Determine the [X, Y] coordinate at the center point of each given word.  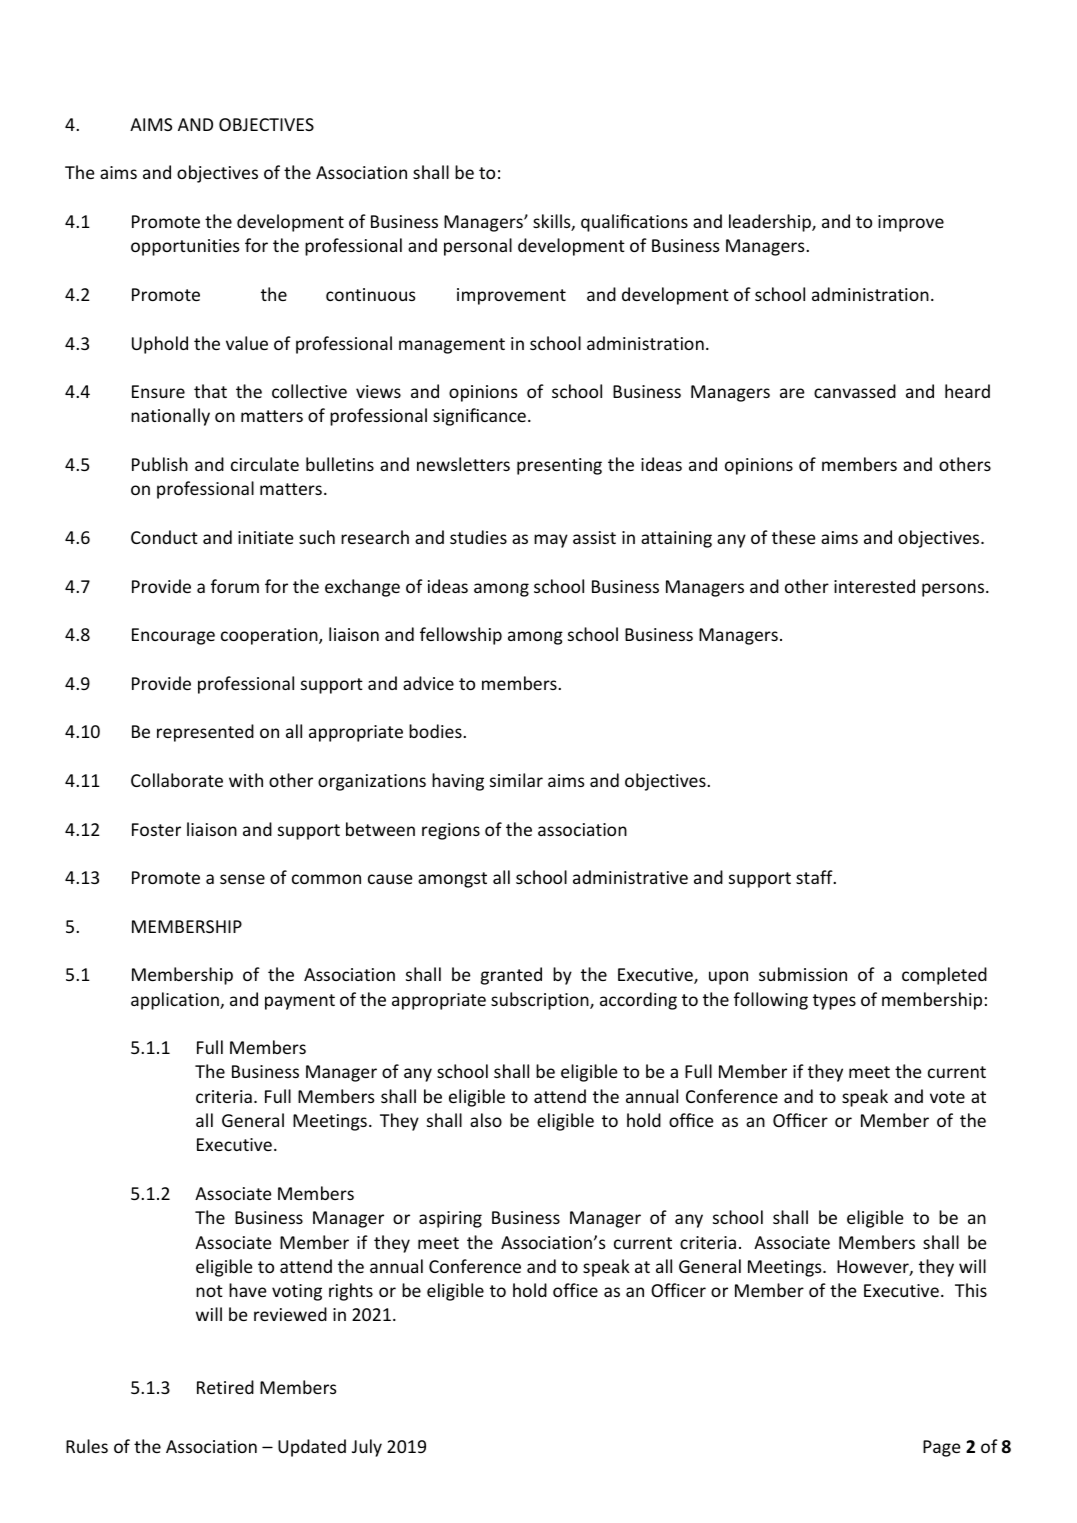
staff [815, 877]
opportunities [185, 247]
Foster [156, 829]
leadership [771, 223]
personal [478, 247]
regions [451, 831]
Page [942, 1448]
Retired [225, 1387]
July [367, 1448]
